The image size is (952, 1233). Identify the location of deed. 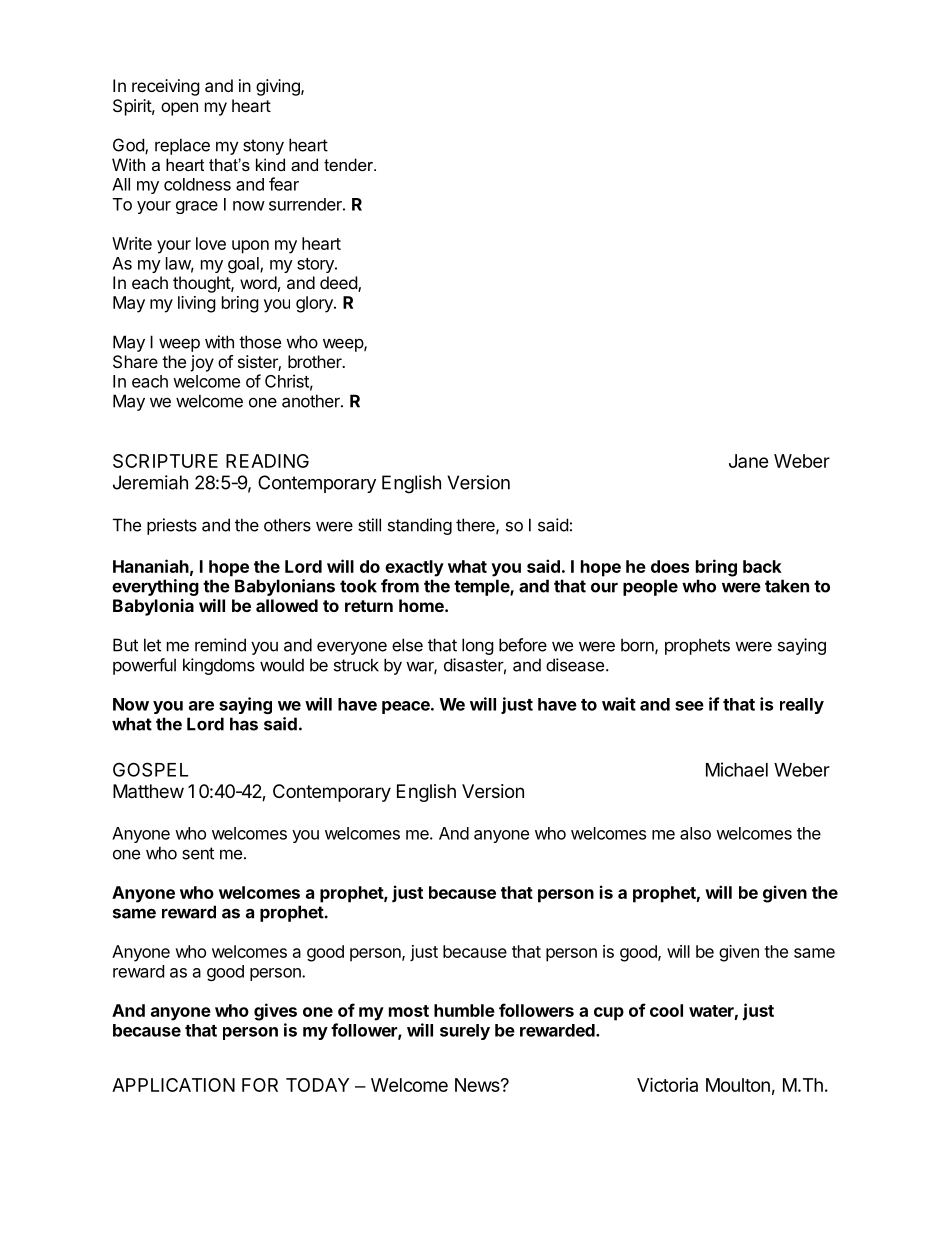
(339, 284).
